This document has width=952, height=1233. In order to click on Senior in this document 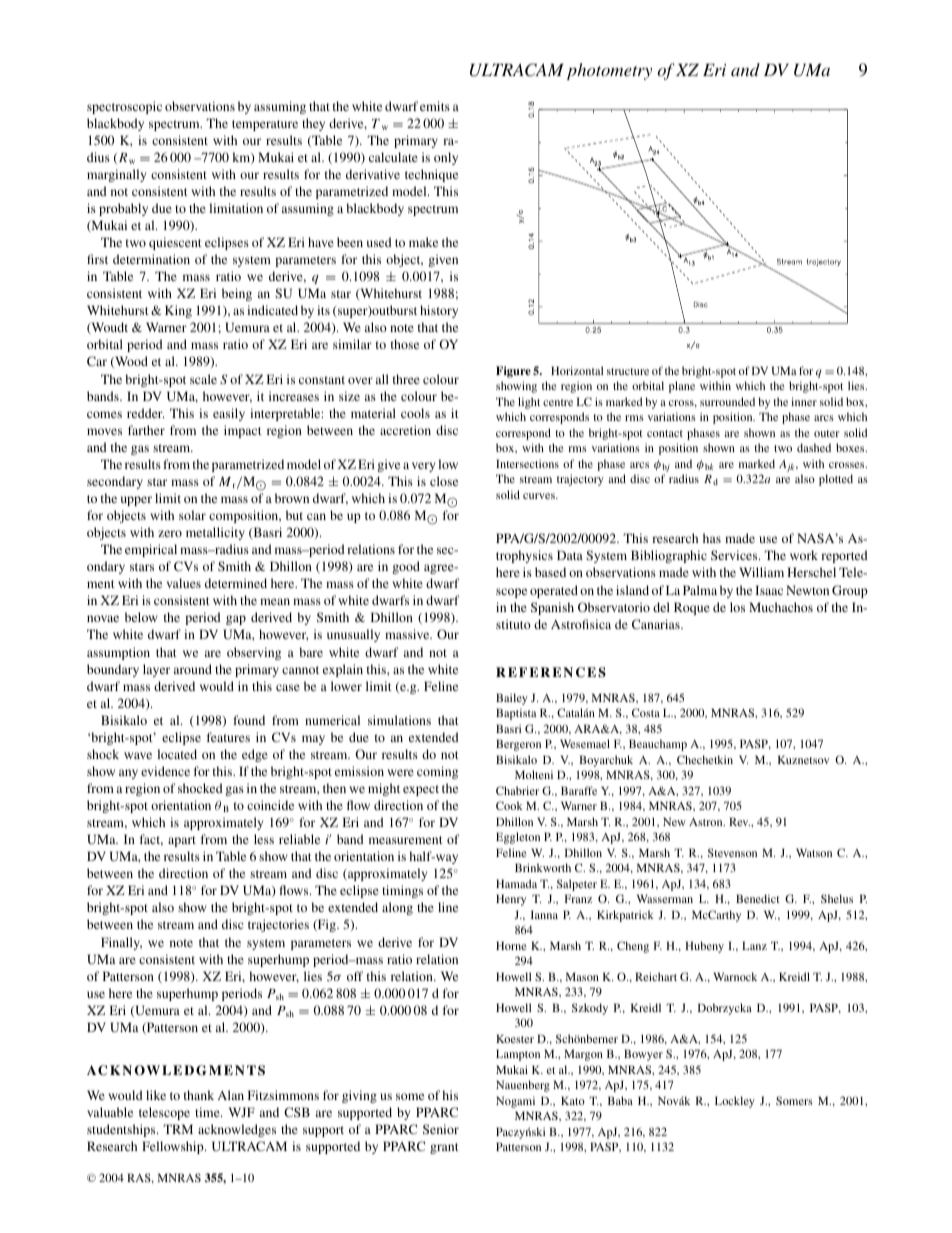, I will do `click(441, 1129)`.
